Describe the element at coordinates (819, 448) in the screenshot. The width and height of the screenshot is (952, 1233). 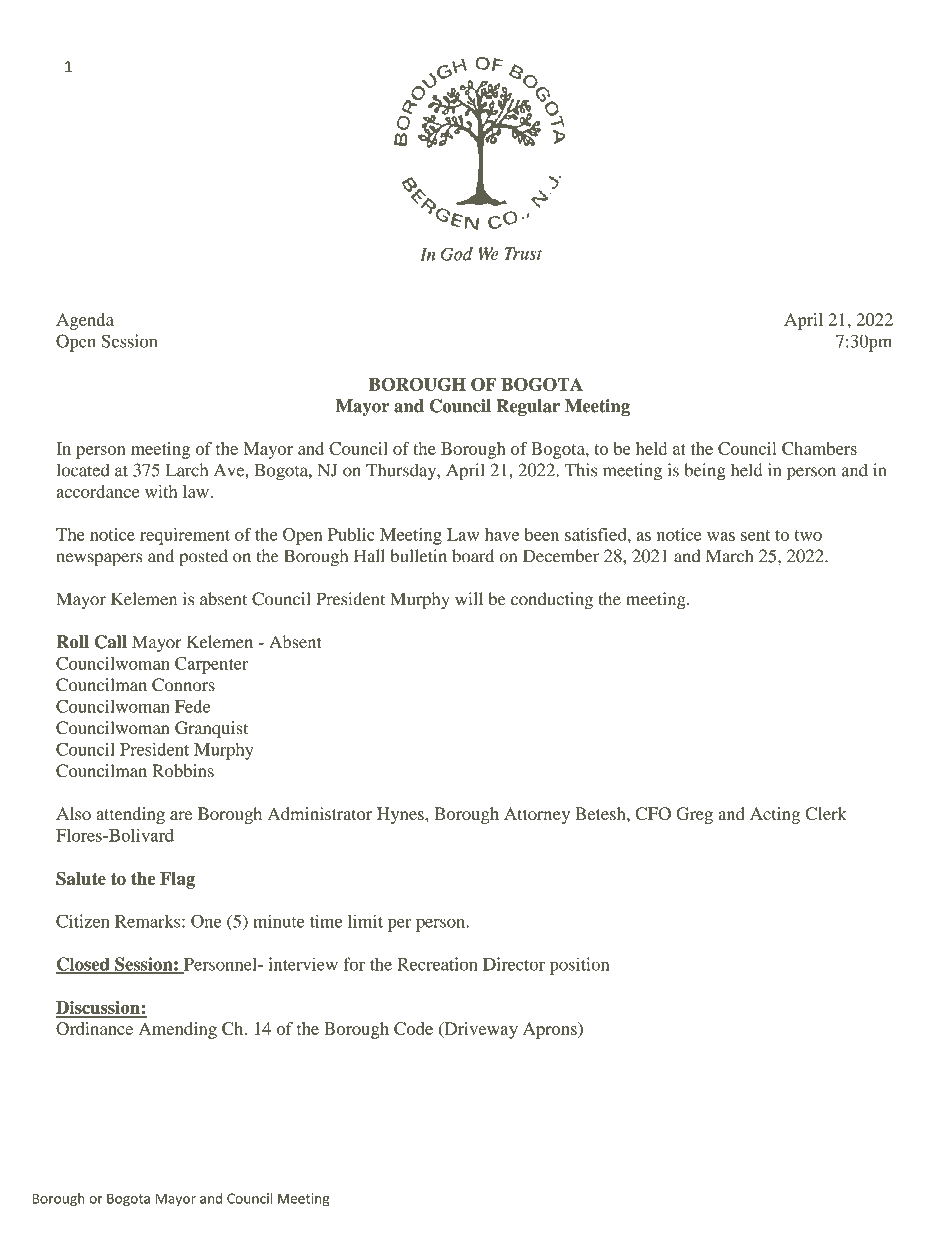
I see `Chambers` at that location.
